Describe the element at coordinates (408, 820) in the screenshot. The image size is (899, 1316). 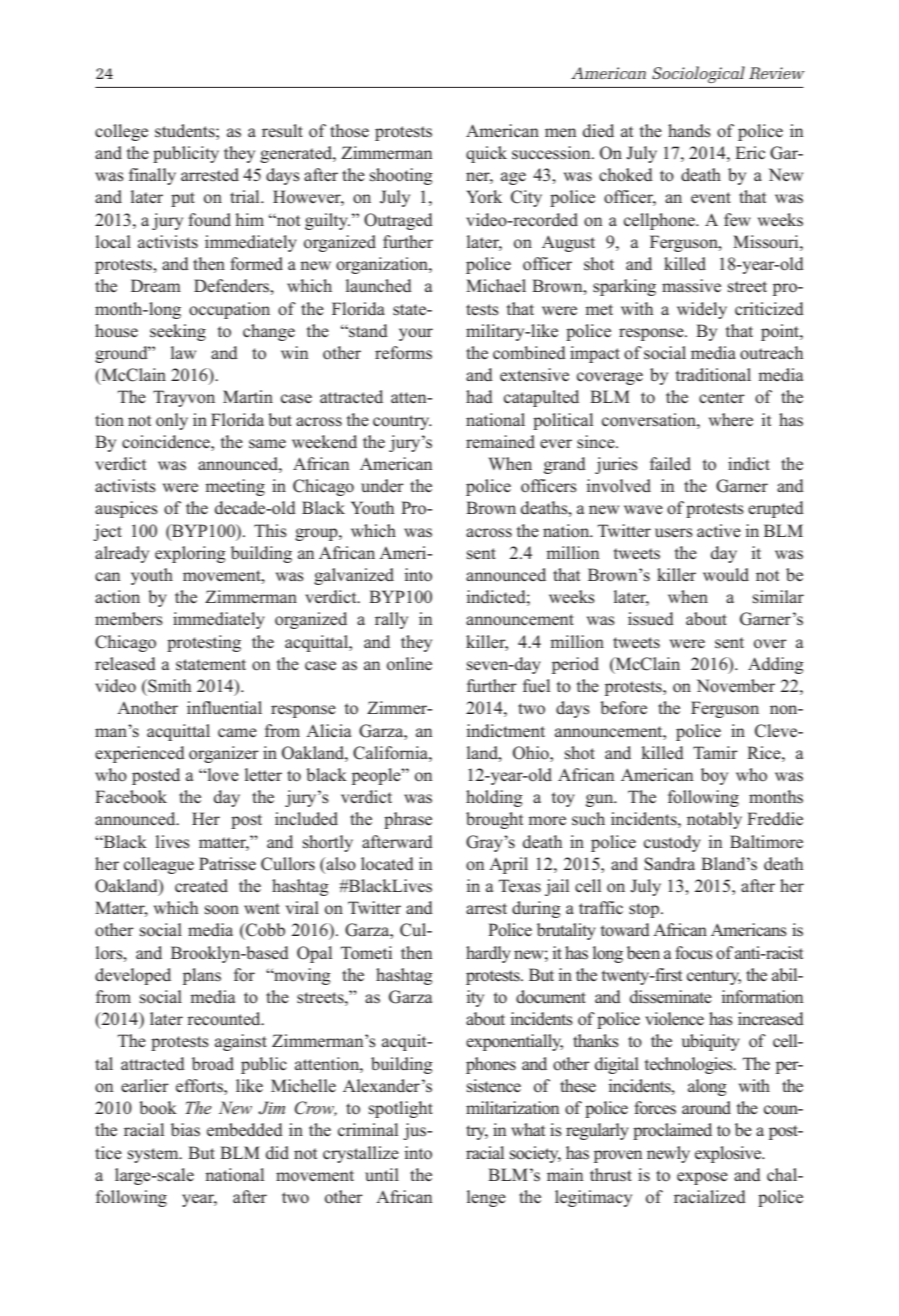
I see `phrase` at that location.
